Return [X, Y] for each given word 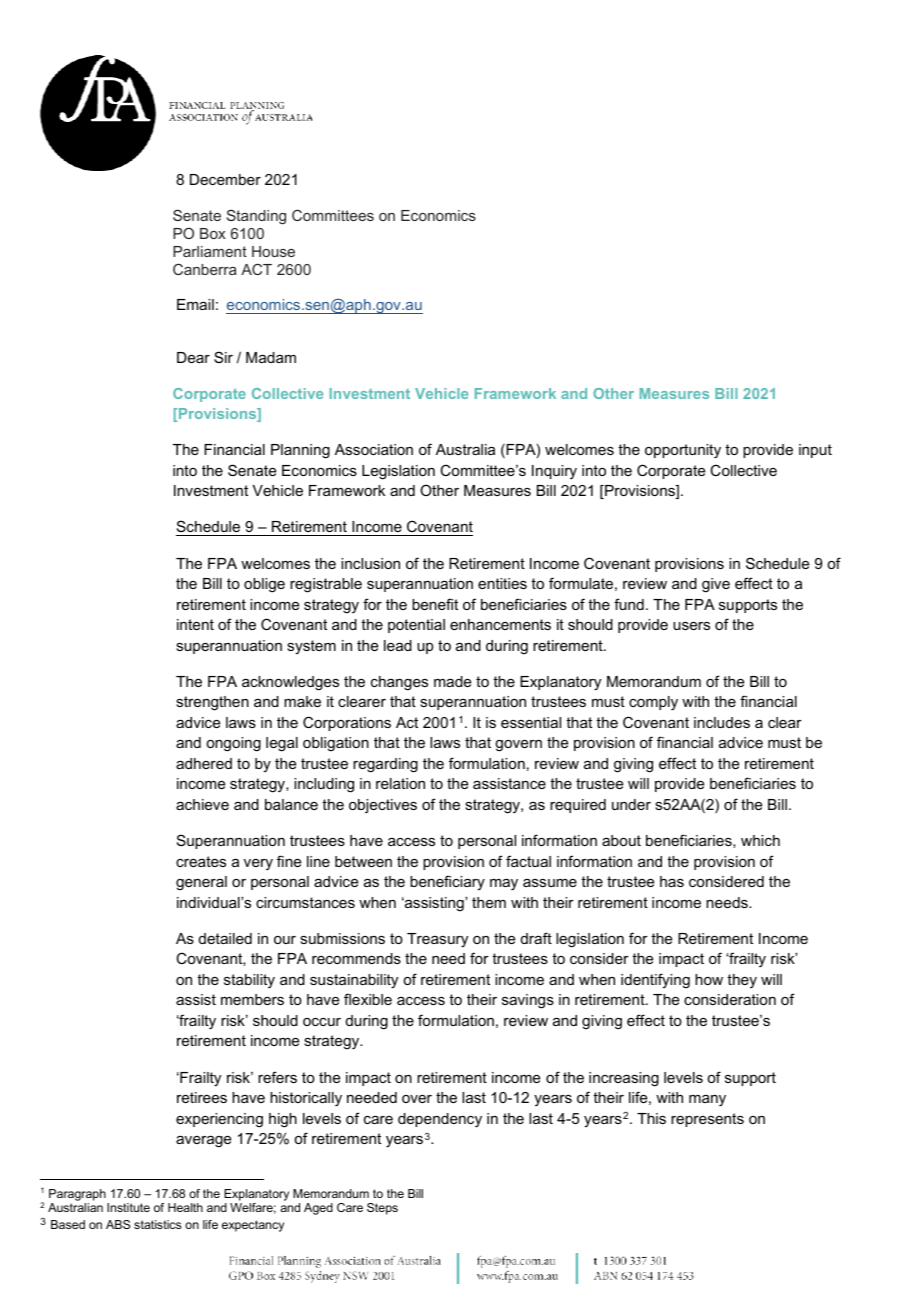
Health [185, 1207]
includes [722, 722]
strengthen [212, 703]
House [273, 251]
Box [213, 233]
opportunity [683, 451]
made [452, 681]
